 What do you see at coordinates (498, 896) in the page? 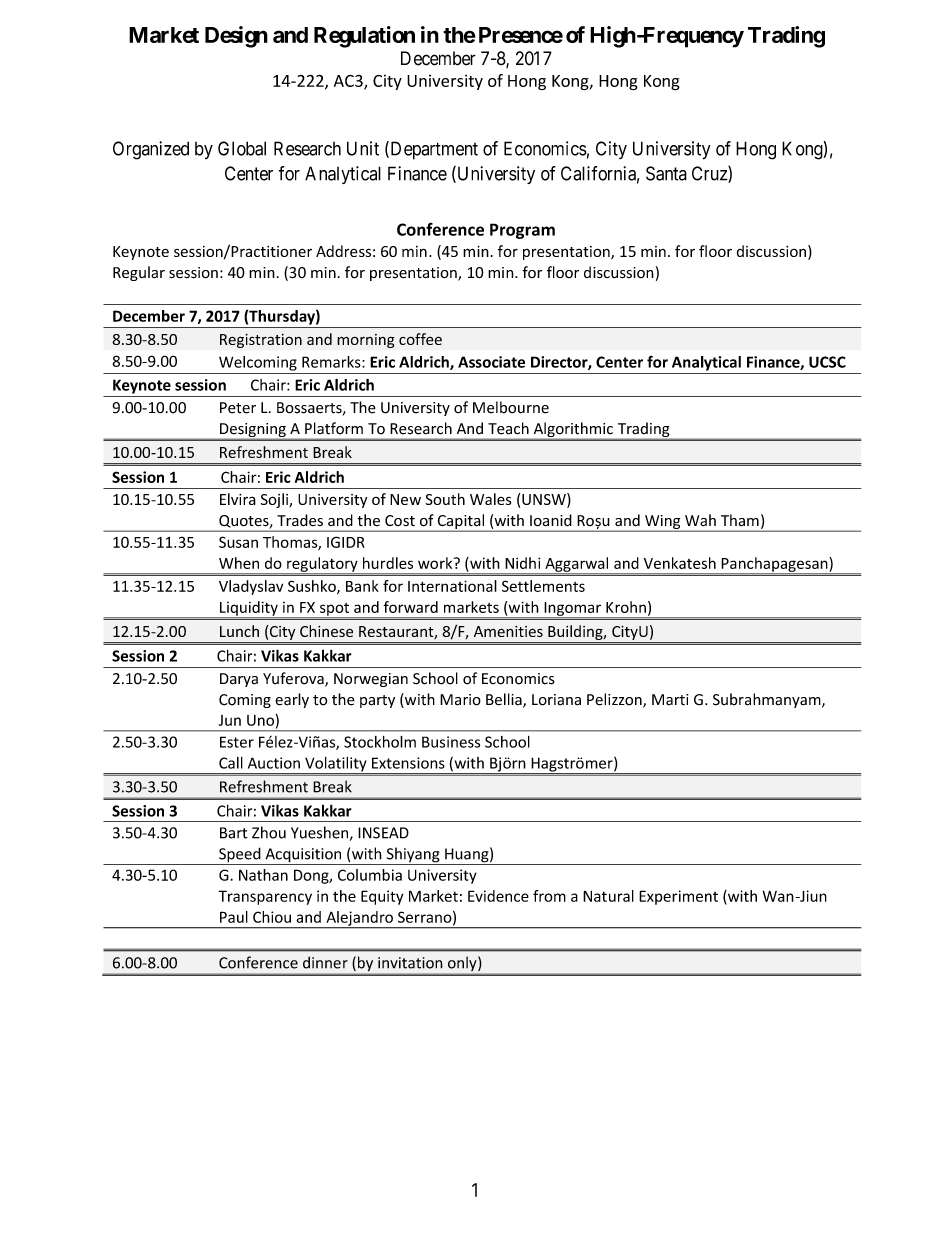
I see `Evidence` at bounding box center [498, 896].
